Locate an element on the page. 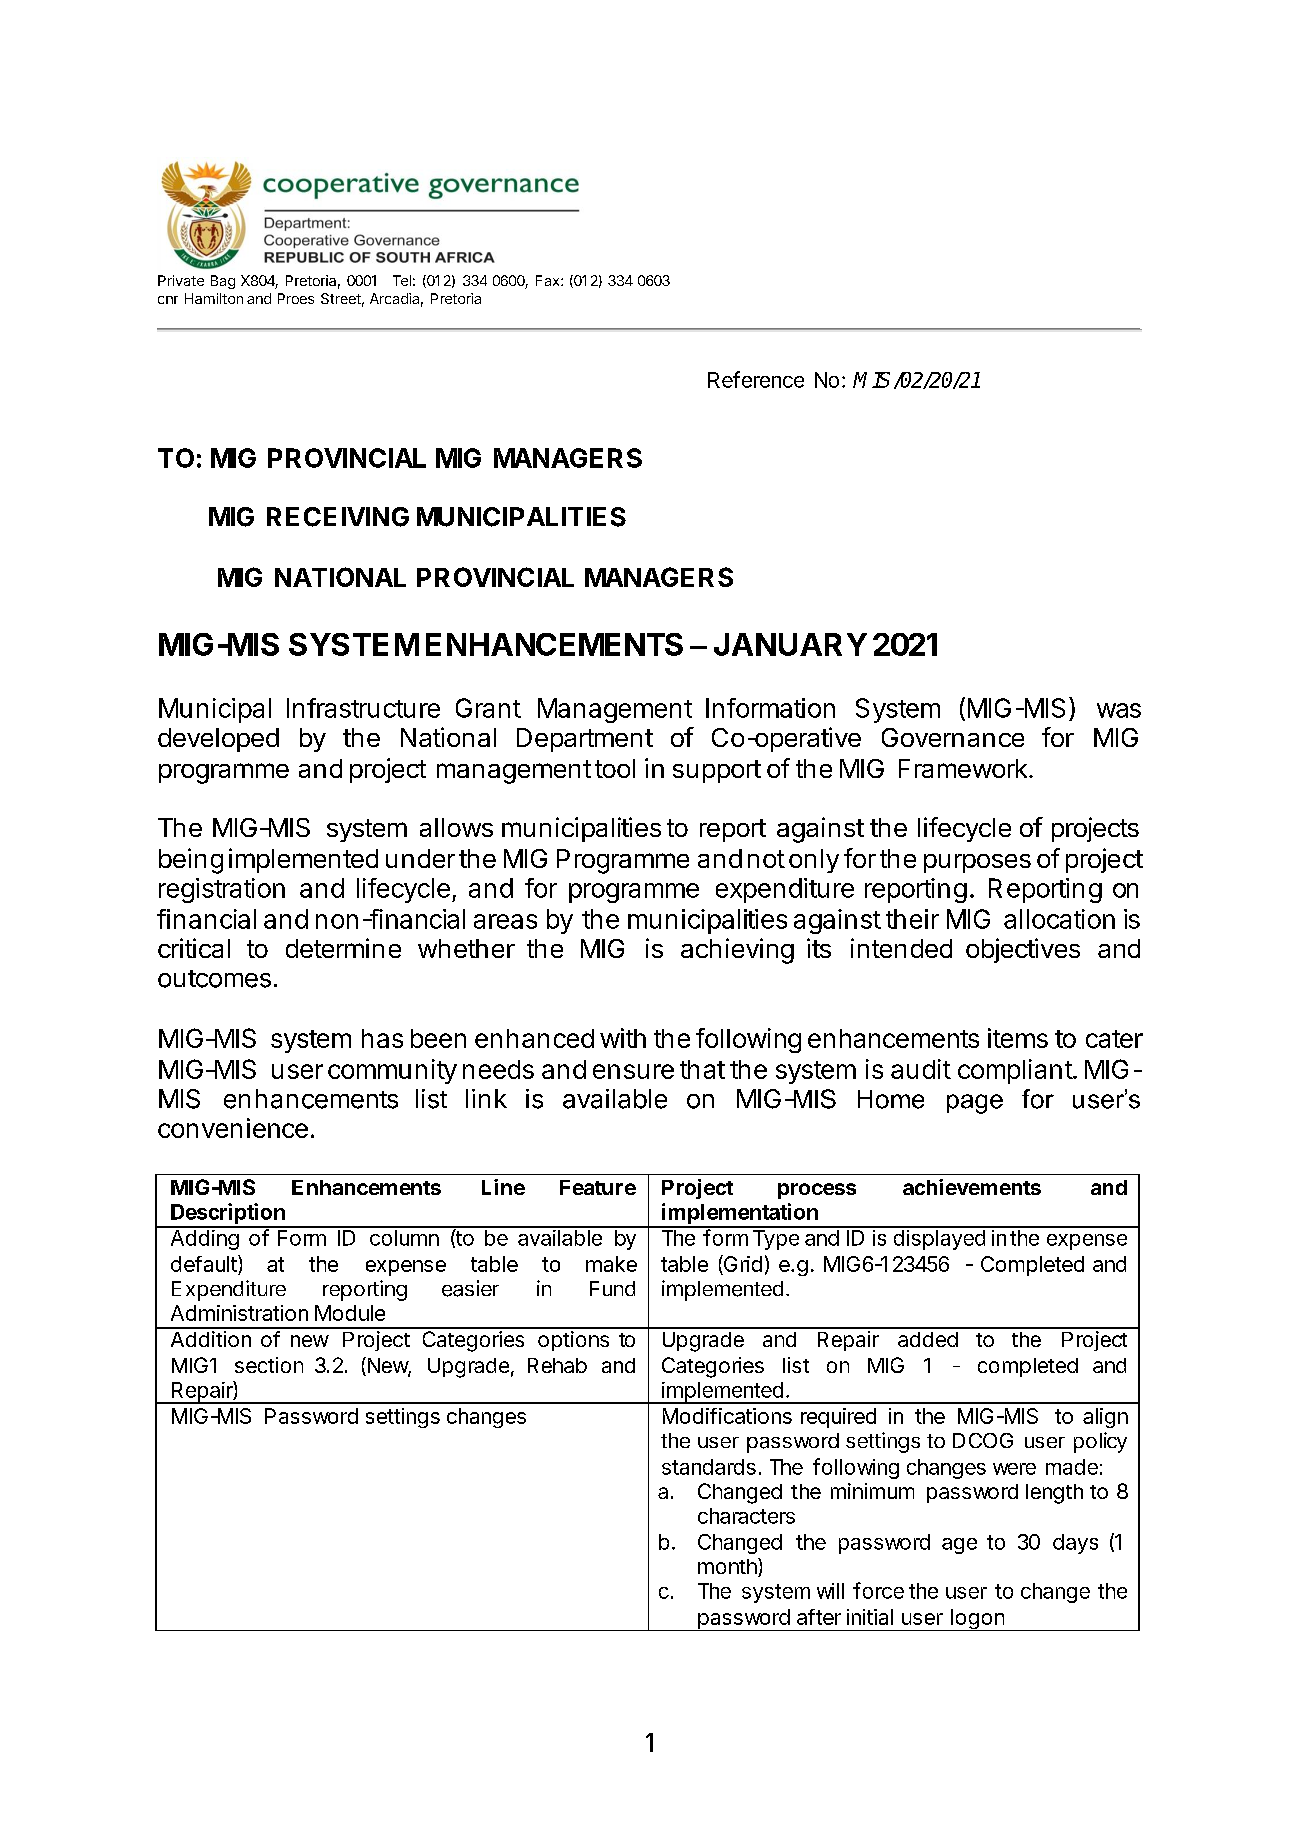  objectives is located at coordinates (1023, 950).
